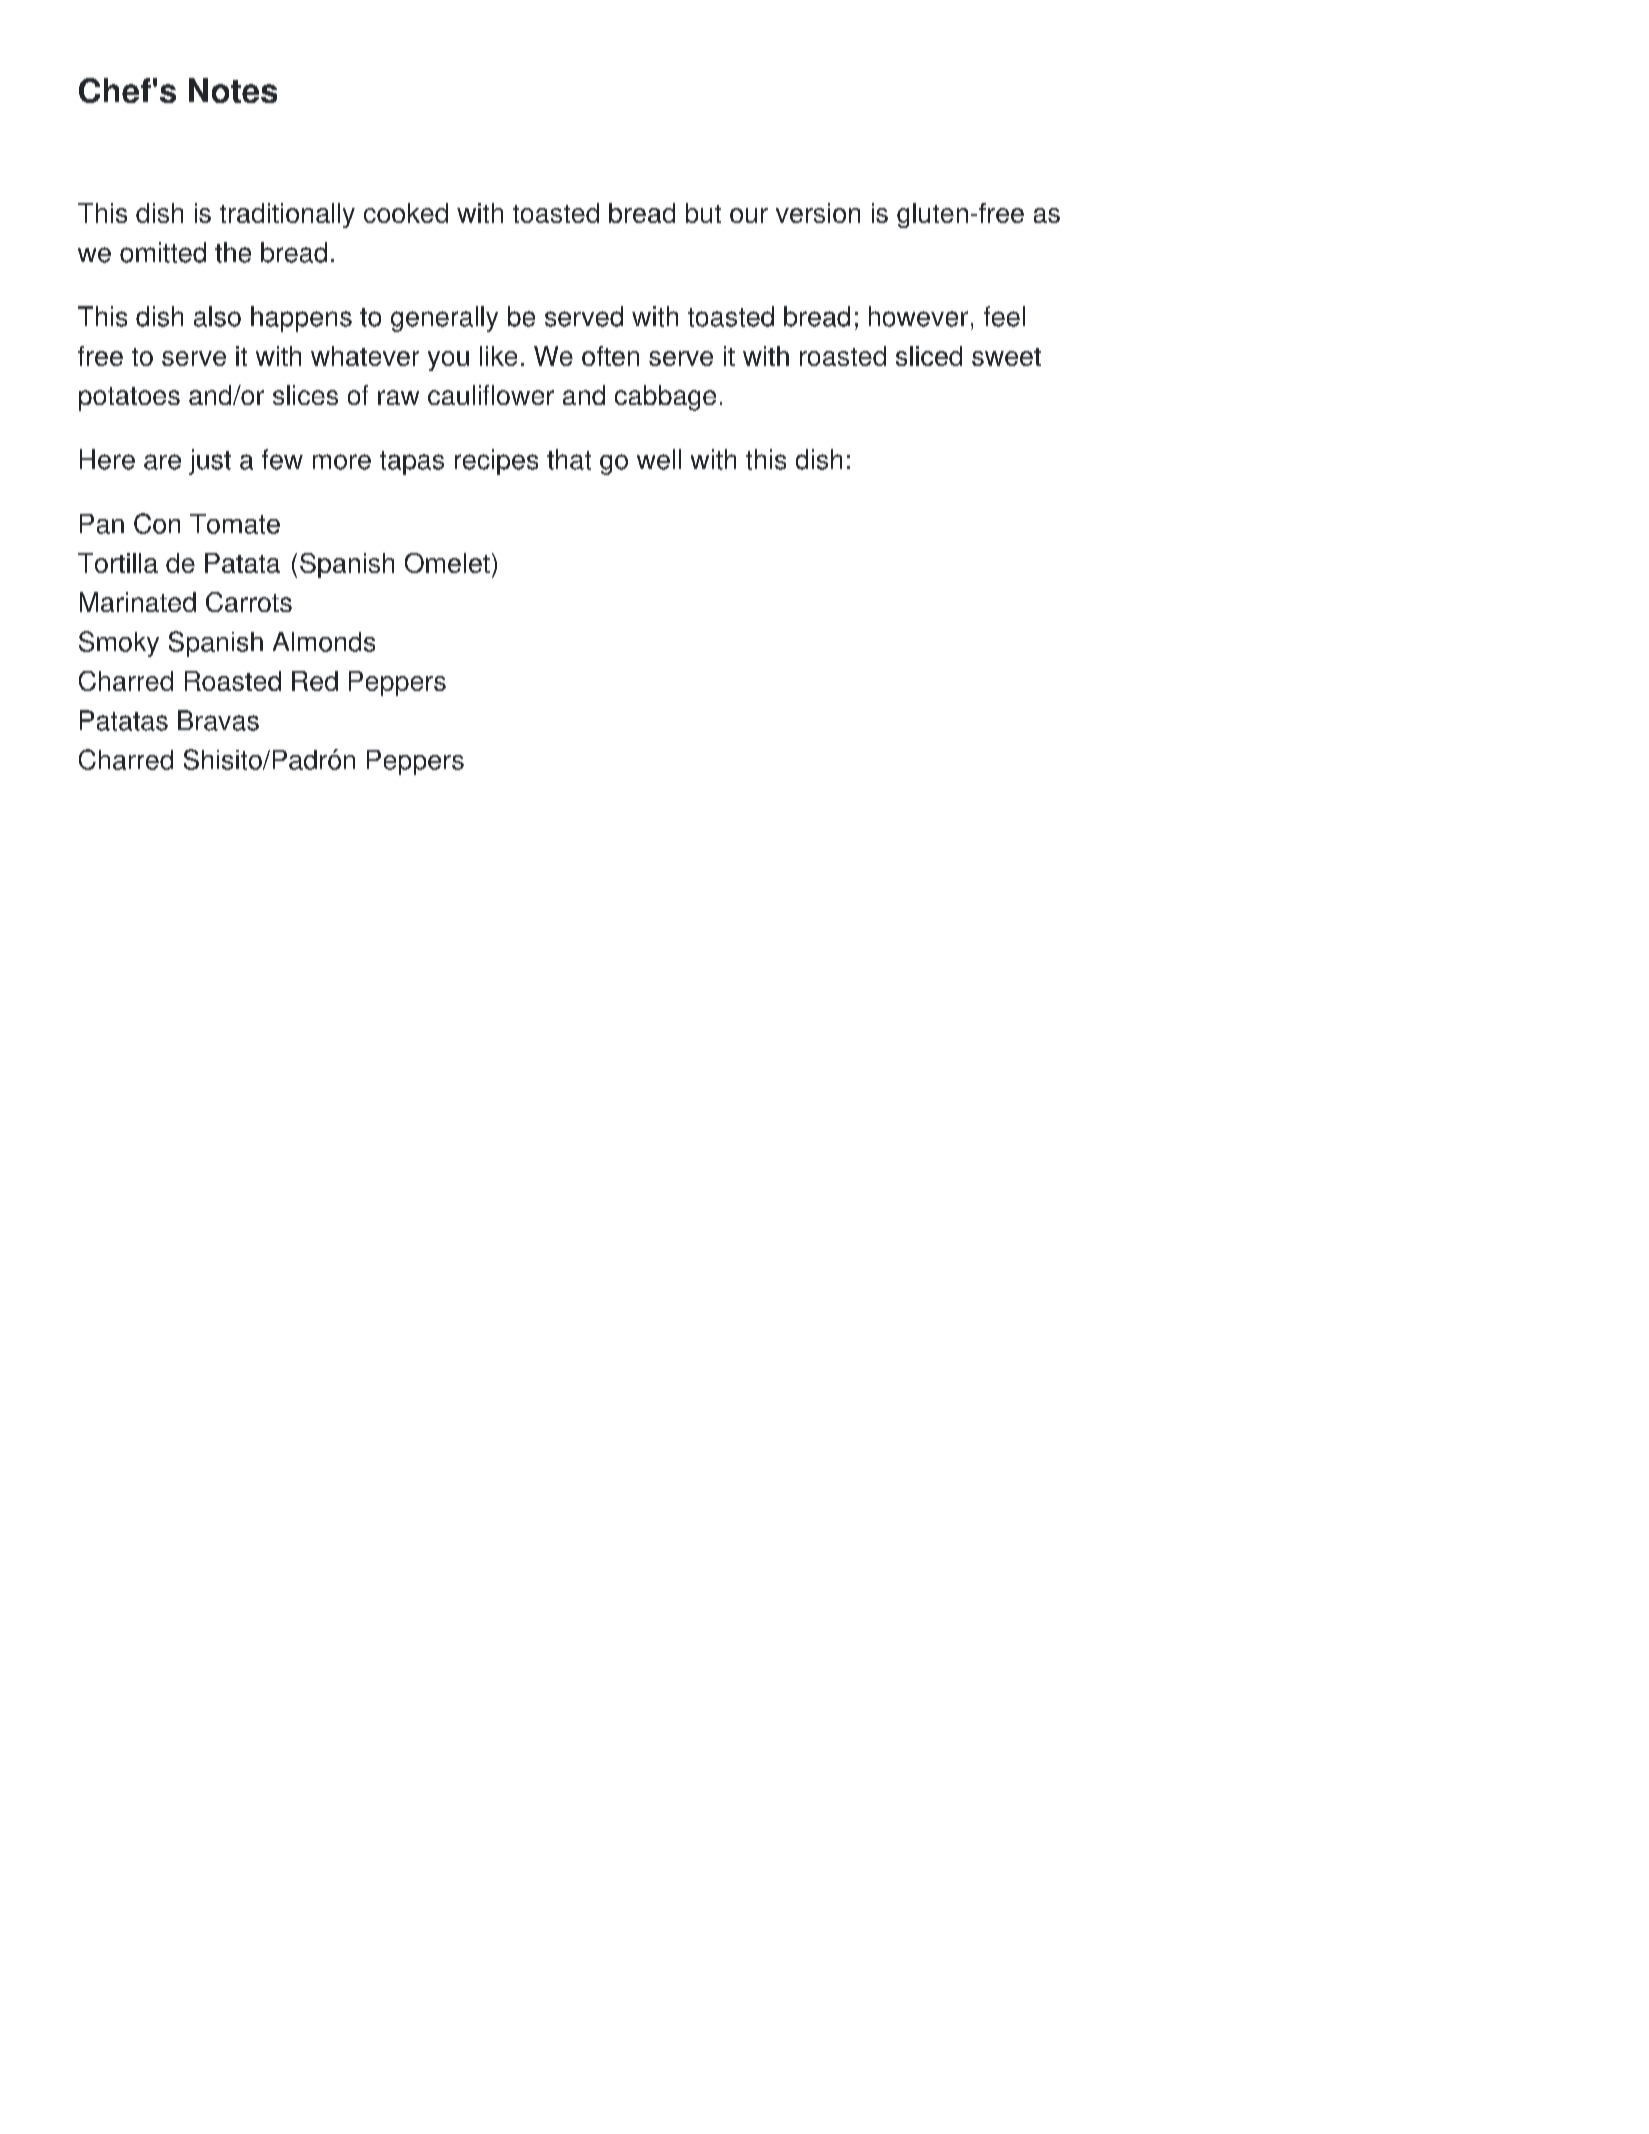 The height and width of the screenshot is (2134, 1649). I want to click on Notes, so click(233, 90).
